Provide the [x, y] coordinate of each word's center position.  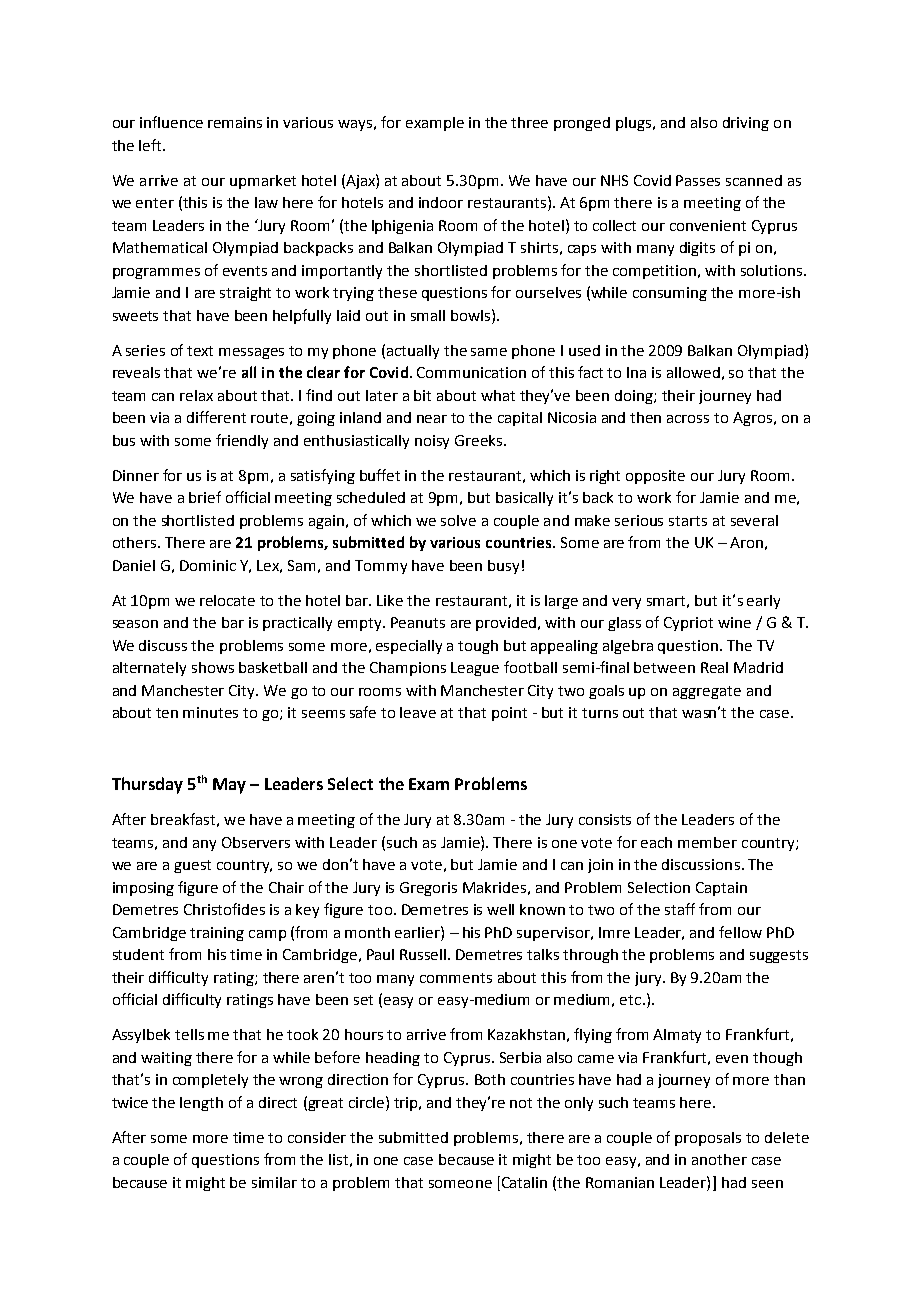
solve [458, 520]
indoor [441, 202]
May [229, 786]
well [500, 909]
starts [688, 521]
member [707, 842]
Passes [698, 180]
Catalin [523, 1182]
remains [235, 122]
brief [205, 497]
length [201, 1104]
